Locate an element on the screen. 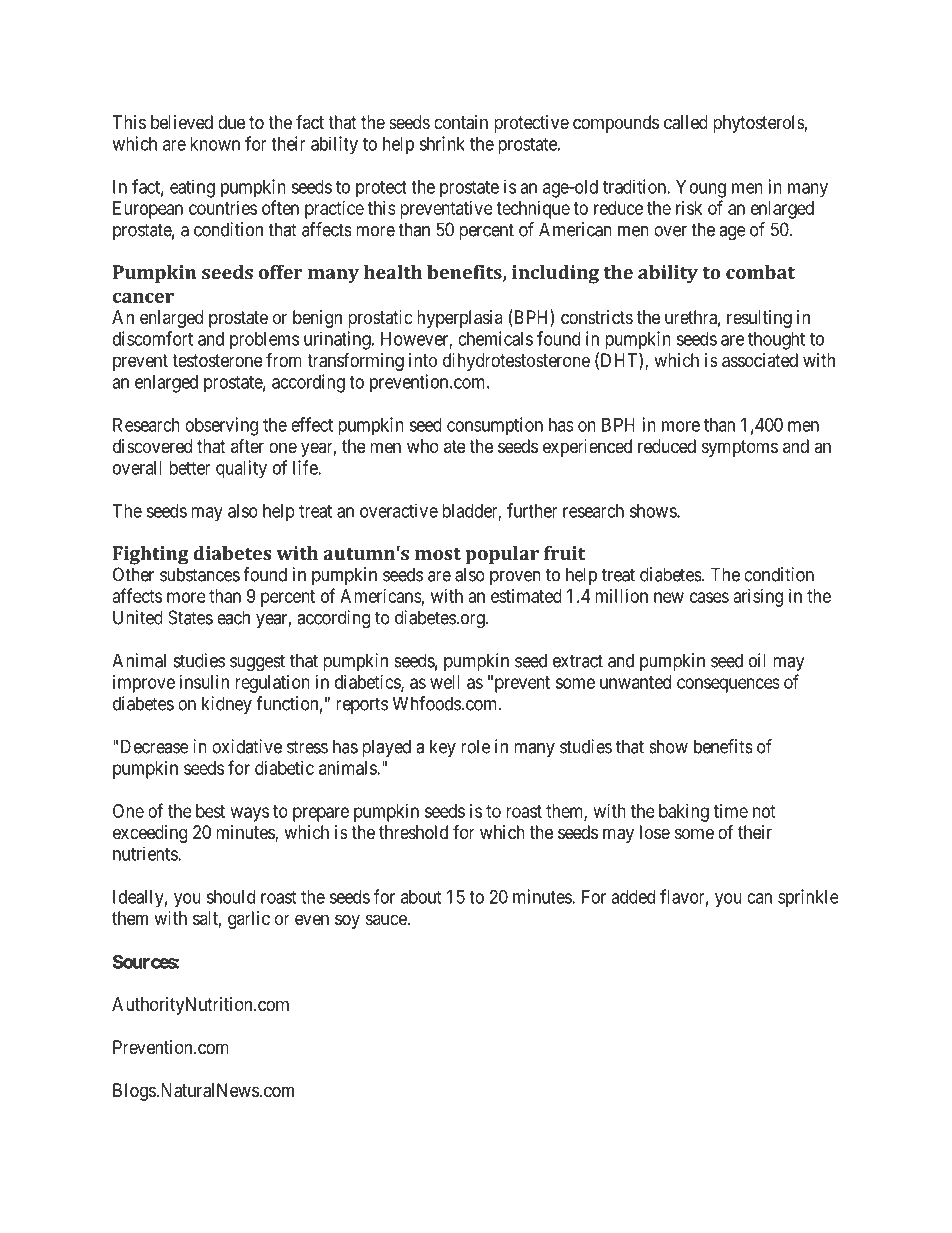 This screenshot has width=952, height=1233. sprinkle is located at coordinates (808, 898).
